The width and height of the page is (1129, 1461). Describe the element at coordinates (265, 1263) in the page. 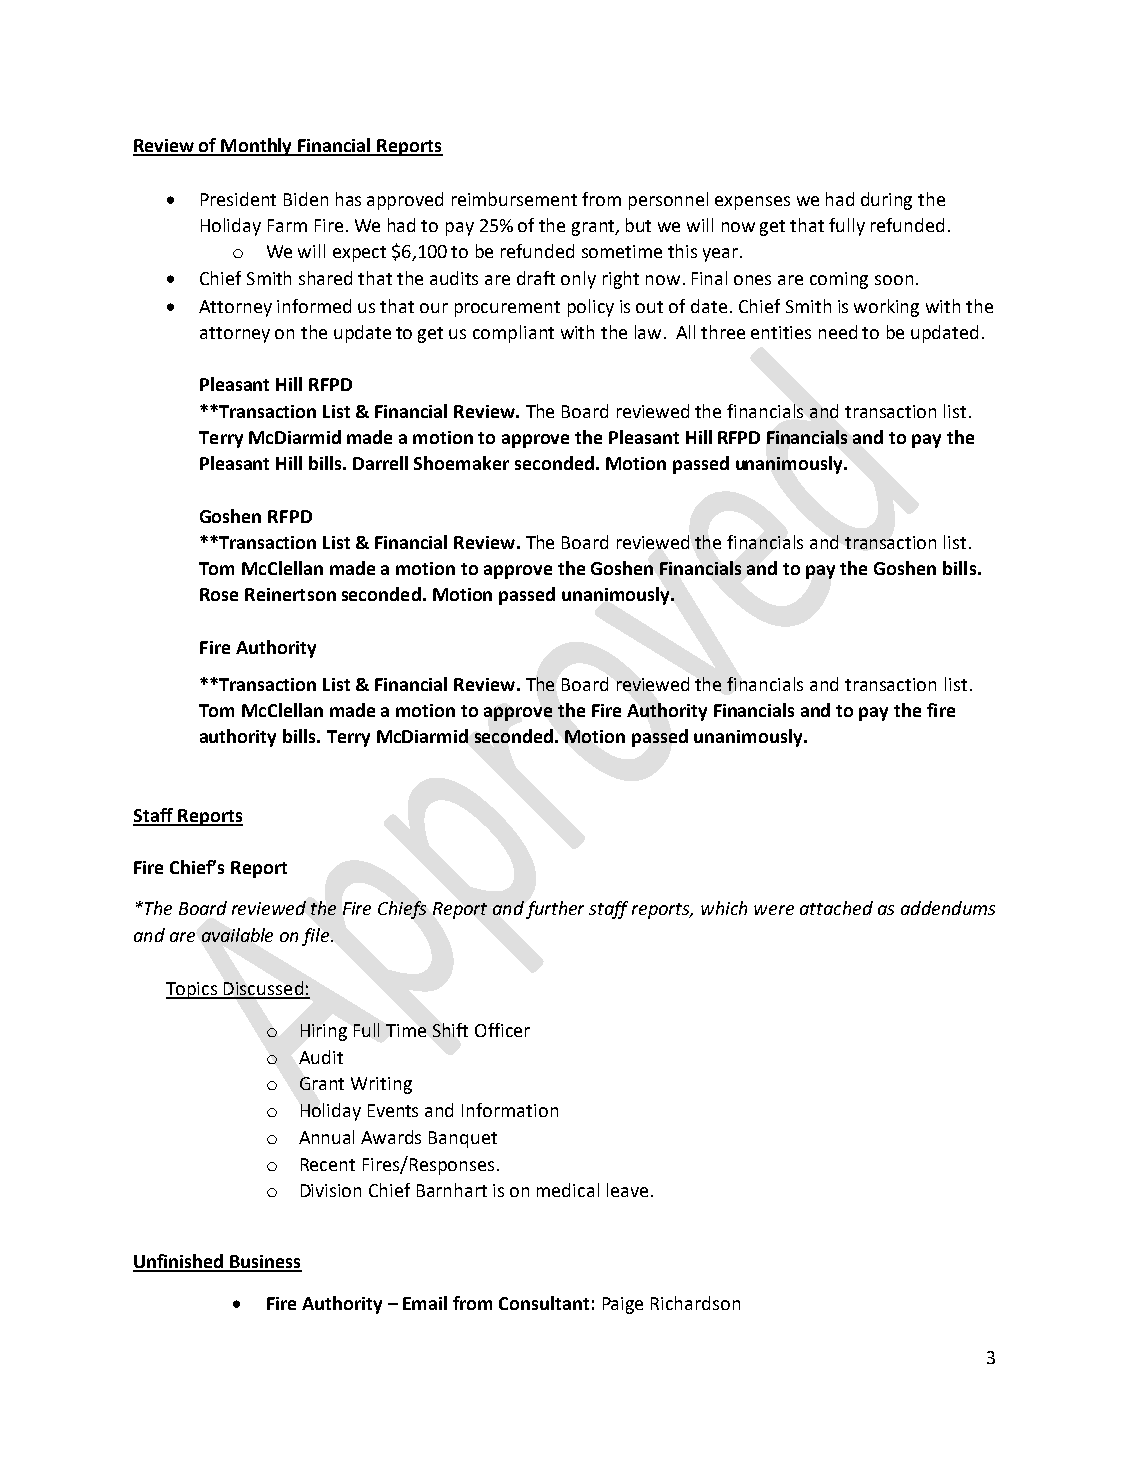

I see `Business` at that location.
